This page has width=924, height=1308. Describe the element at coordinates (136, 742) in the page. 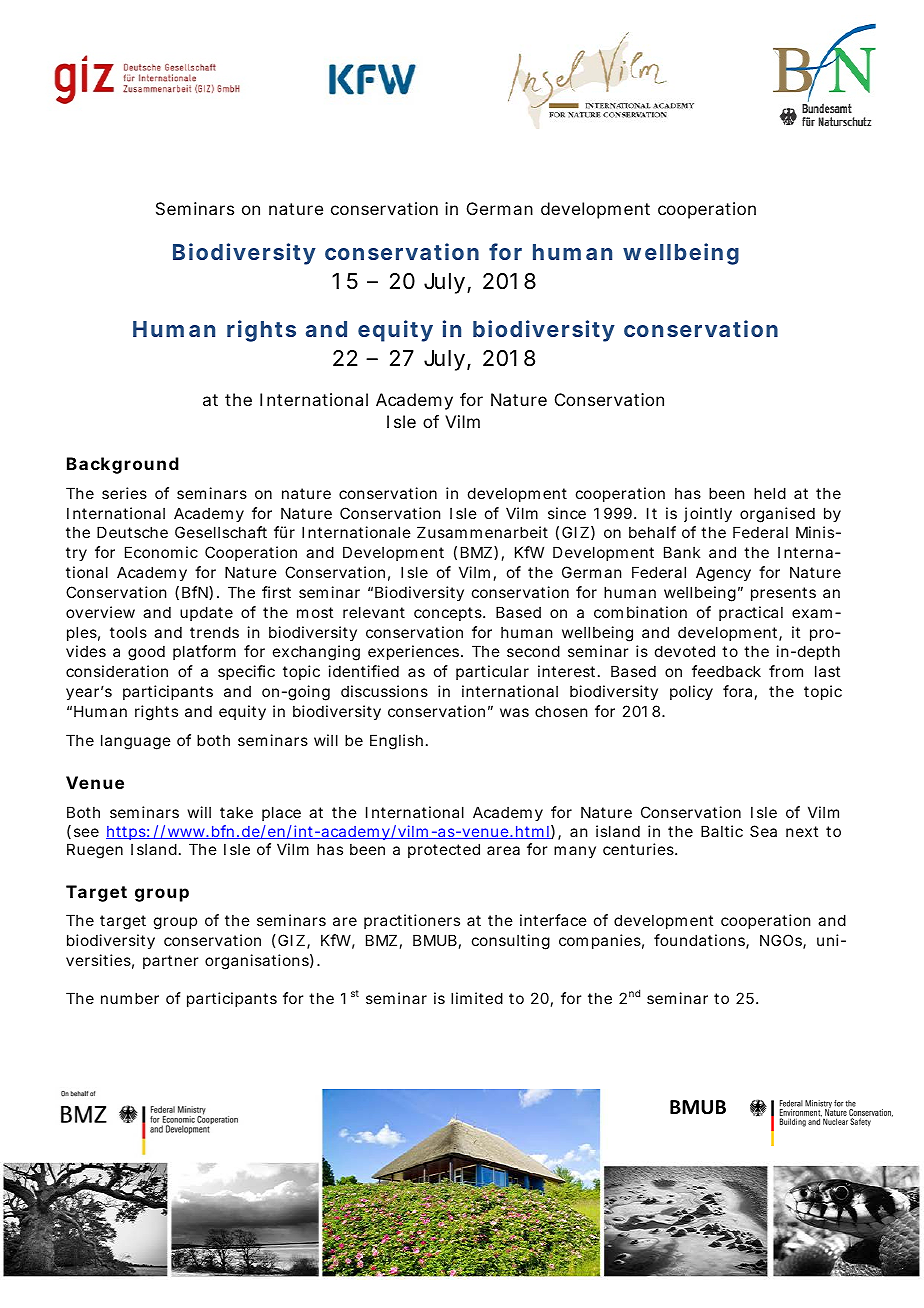

I see `language` at that location.
